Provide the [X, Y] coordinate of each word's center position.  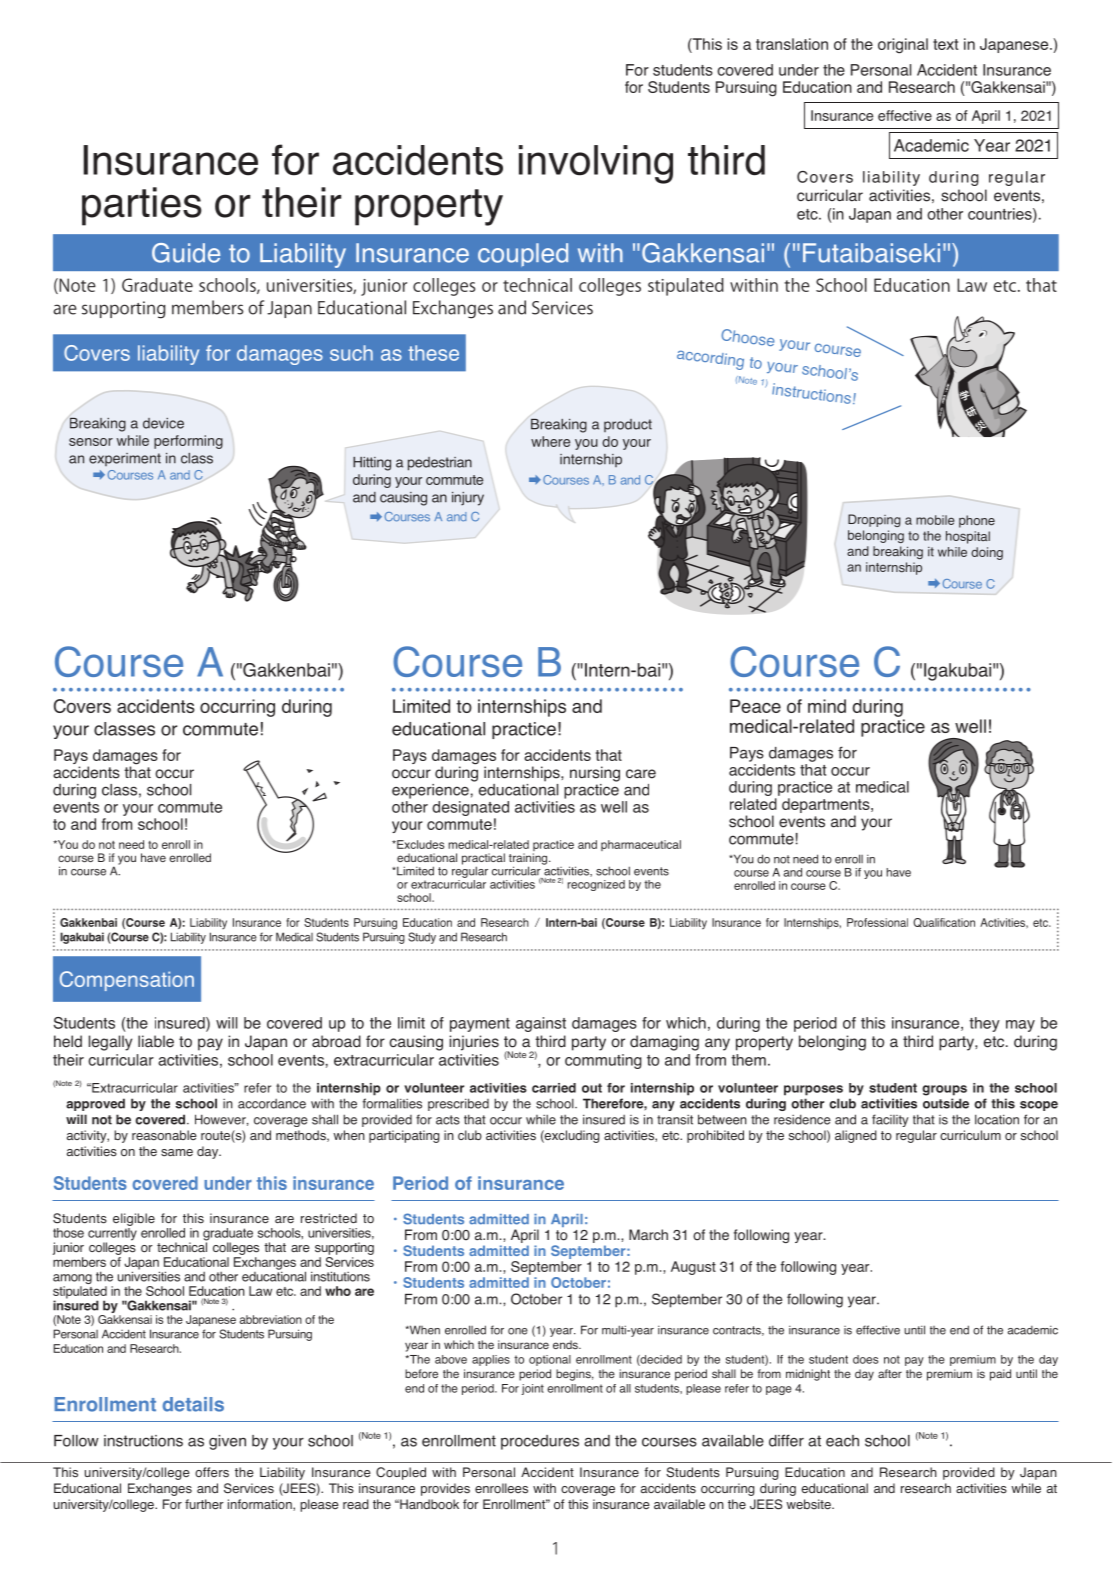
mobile [935, 520]
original [903, 46]
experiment [125, 459]
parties [142, 206]
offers [212, 1472]
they [984, 1024]
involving [596, 164]
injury [468, 499]
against [541, 1024]
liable [156, 1041]
